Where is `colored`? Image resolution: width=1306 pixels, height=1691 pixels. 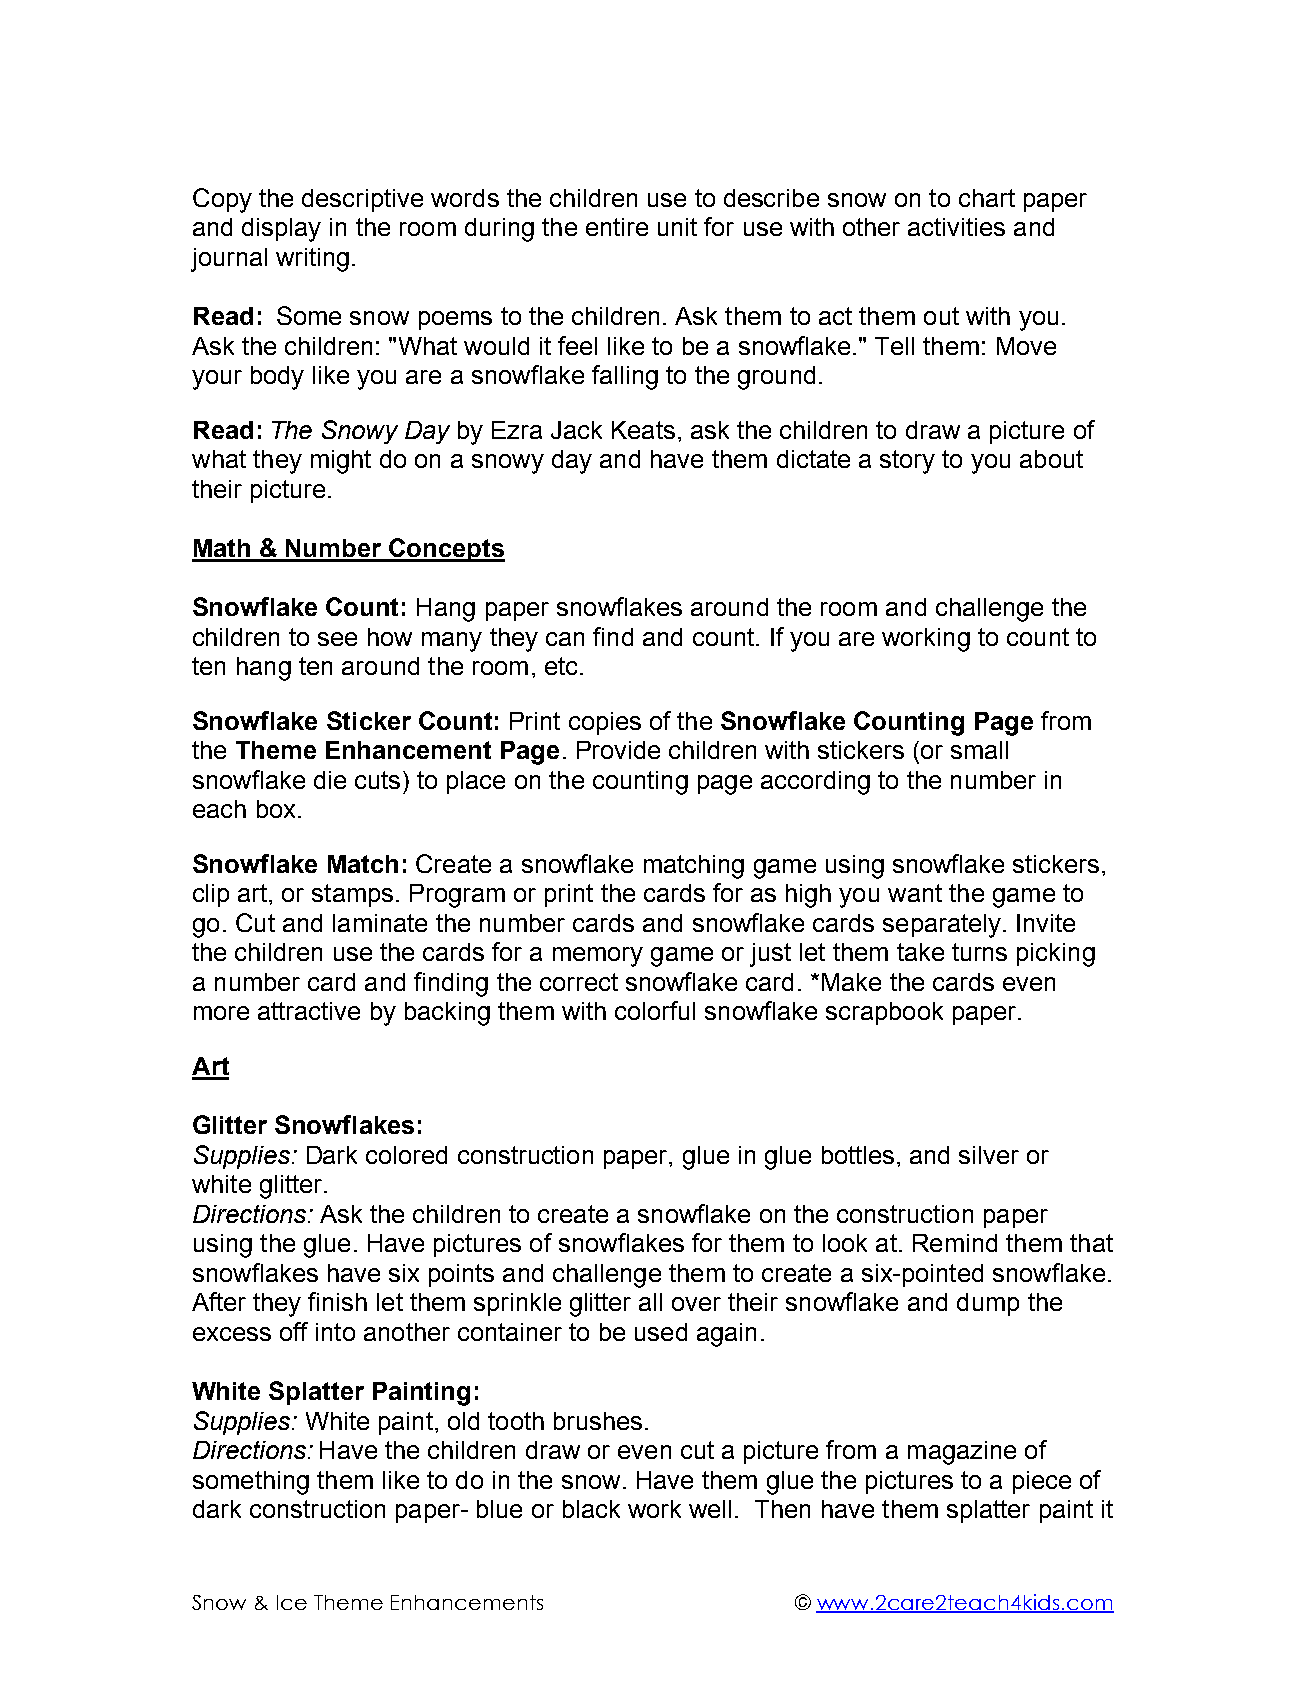
colored is located at coordinates (406, 1155).
